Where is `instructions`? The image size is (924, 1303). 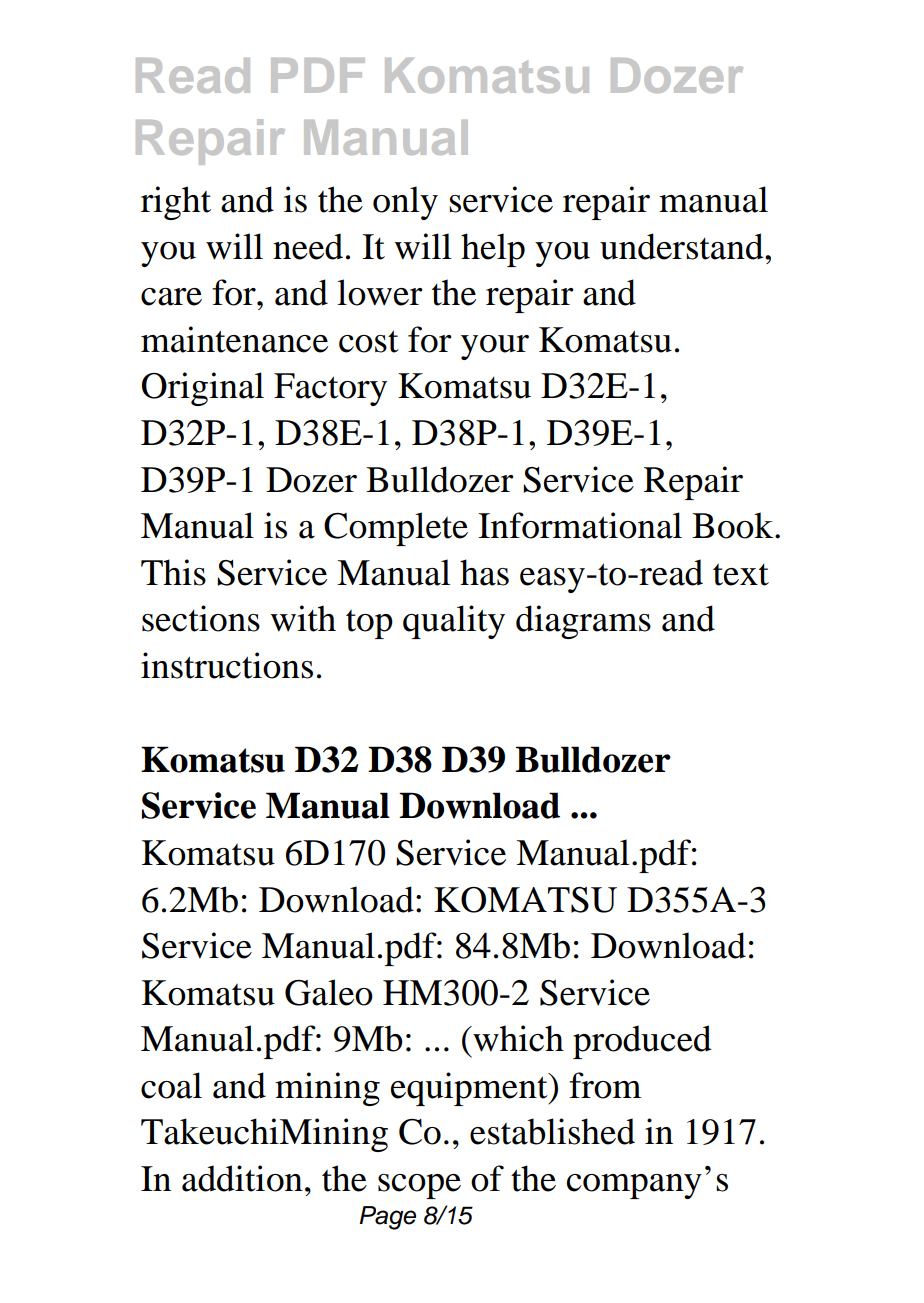 instructions is located at coordinates (227, 665).
